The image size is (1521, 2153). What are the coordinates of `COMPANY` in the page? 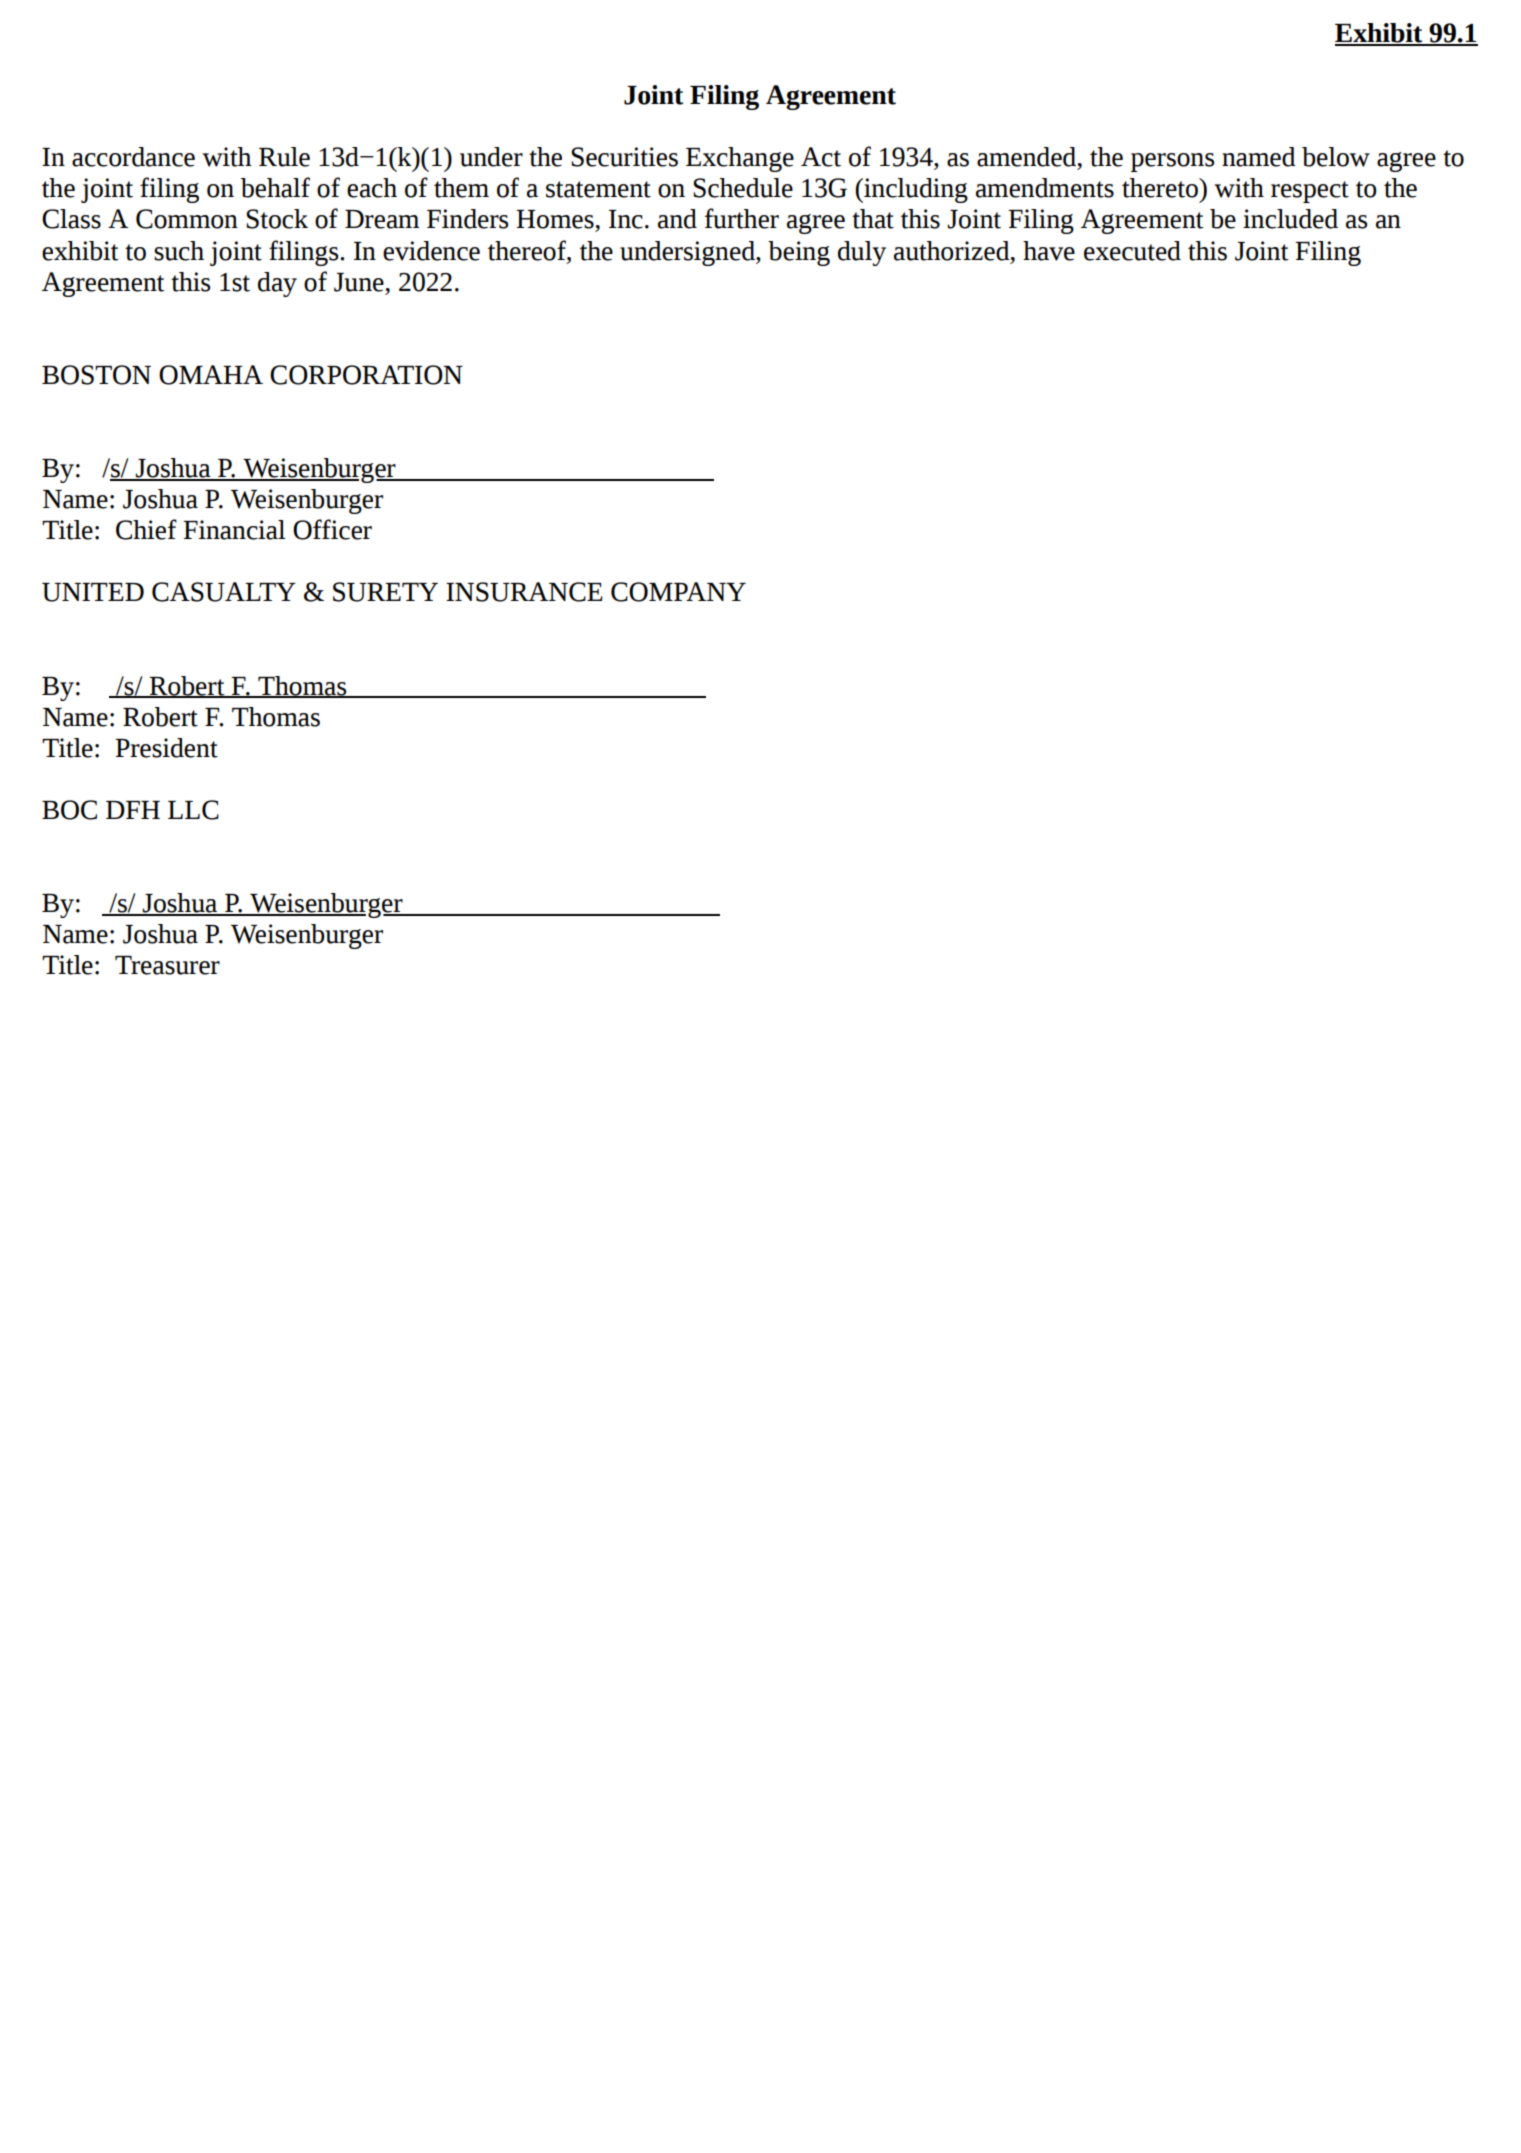 It's located at (678, 592).
